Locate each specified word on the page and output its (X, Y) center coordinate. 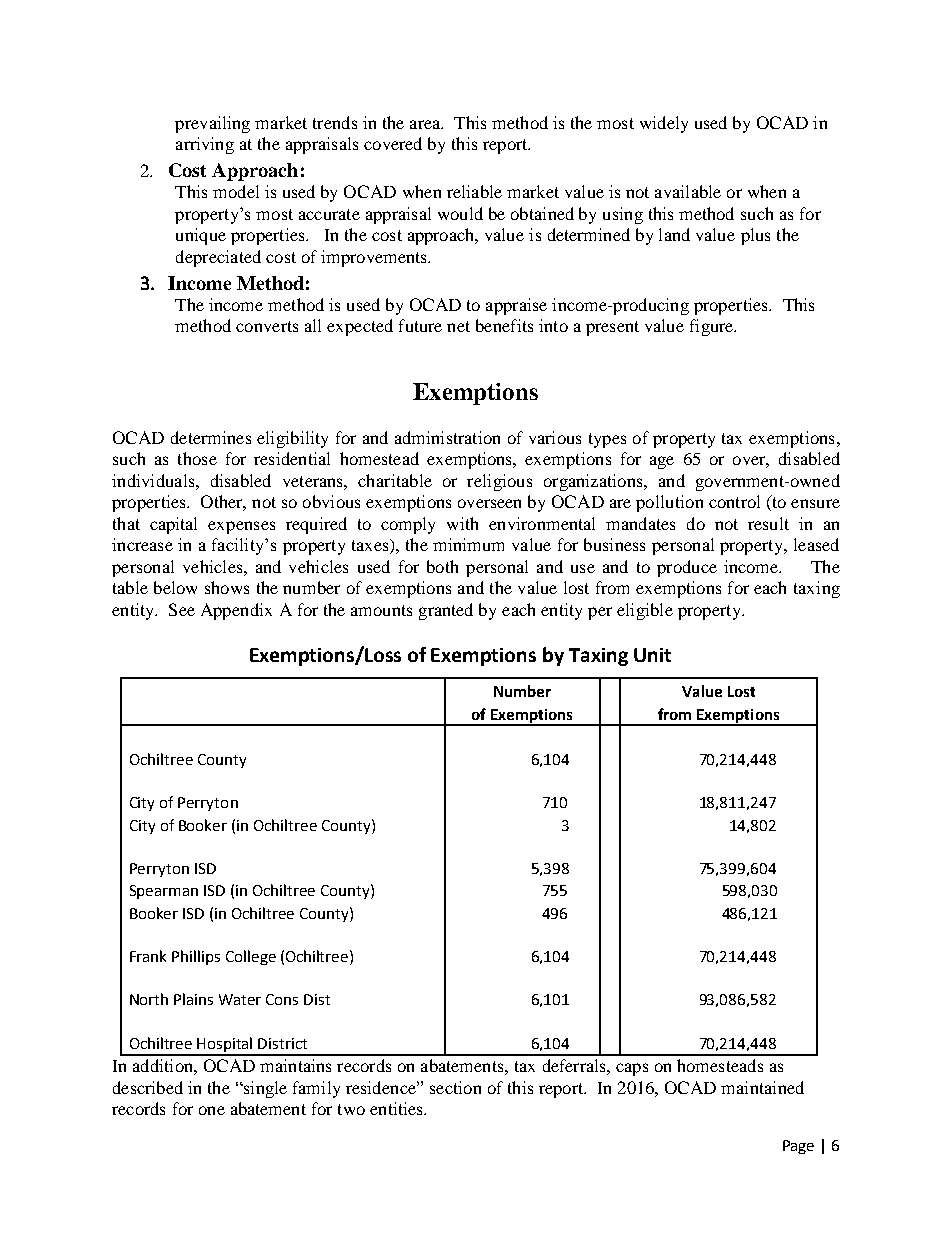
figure (713, 327)
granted (446, 611)
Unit (652, 655)
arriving (205, 145)
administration (447, 437)
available (688, 191)
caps (632, 1069)
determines (211, 437)
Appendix (236, 611)
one (212, 1110)
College (251, 957)
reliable (474, 191)
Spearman (164, 892)
